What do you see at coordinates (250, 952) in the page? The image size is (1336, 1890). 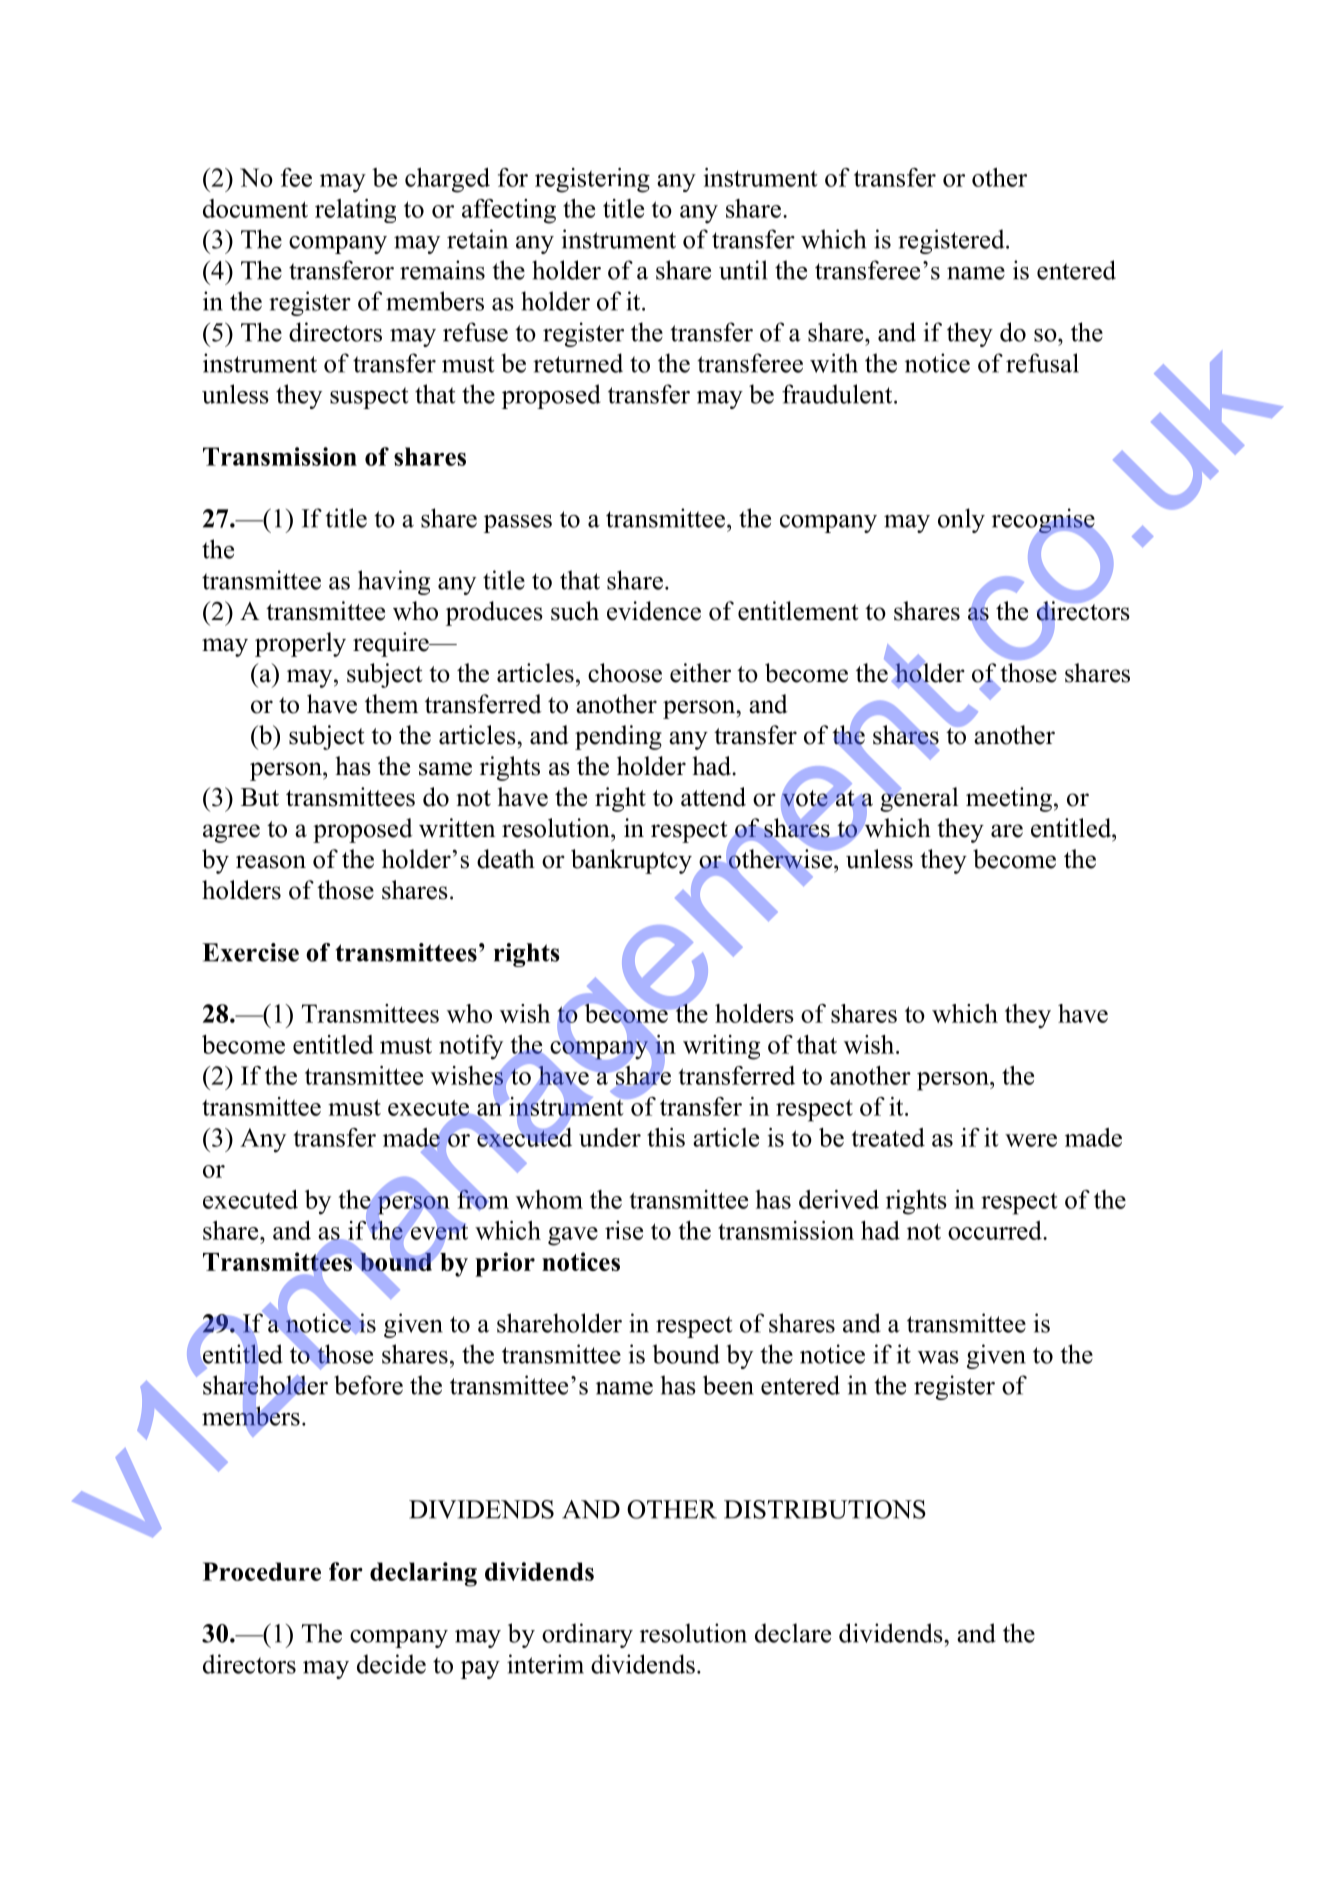 I see `Exercise` at bounding box center [250, 952].
